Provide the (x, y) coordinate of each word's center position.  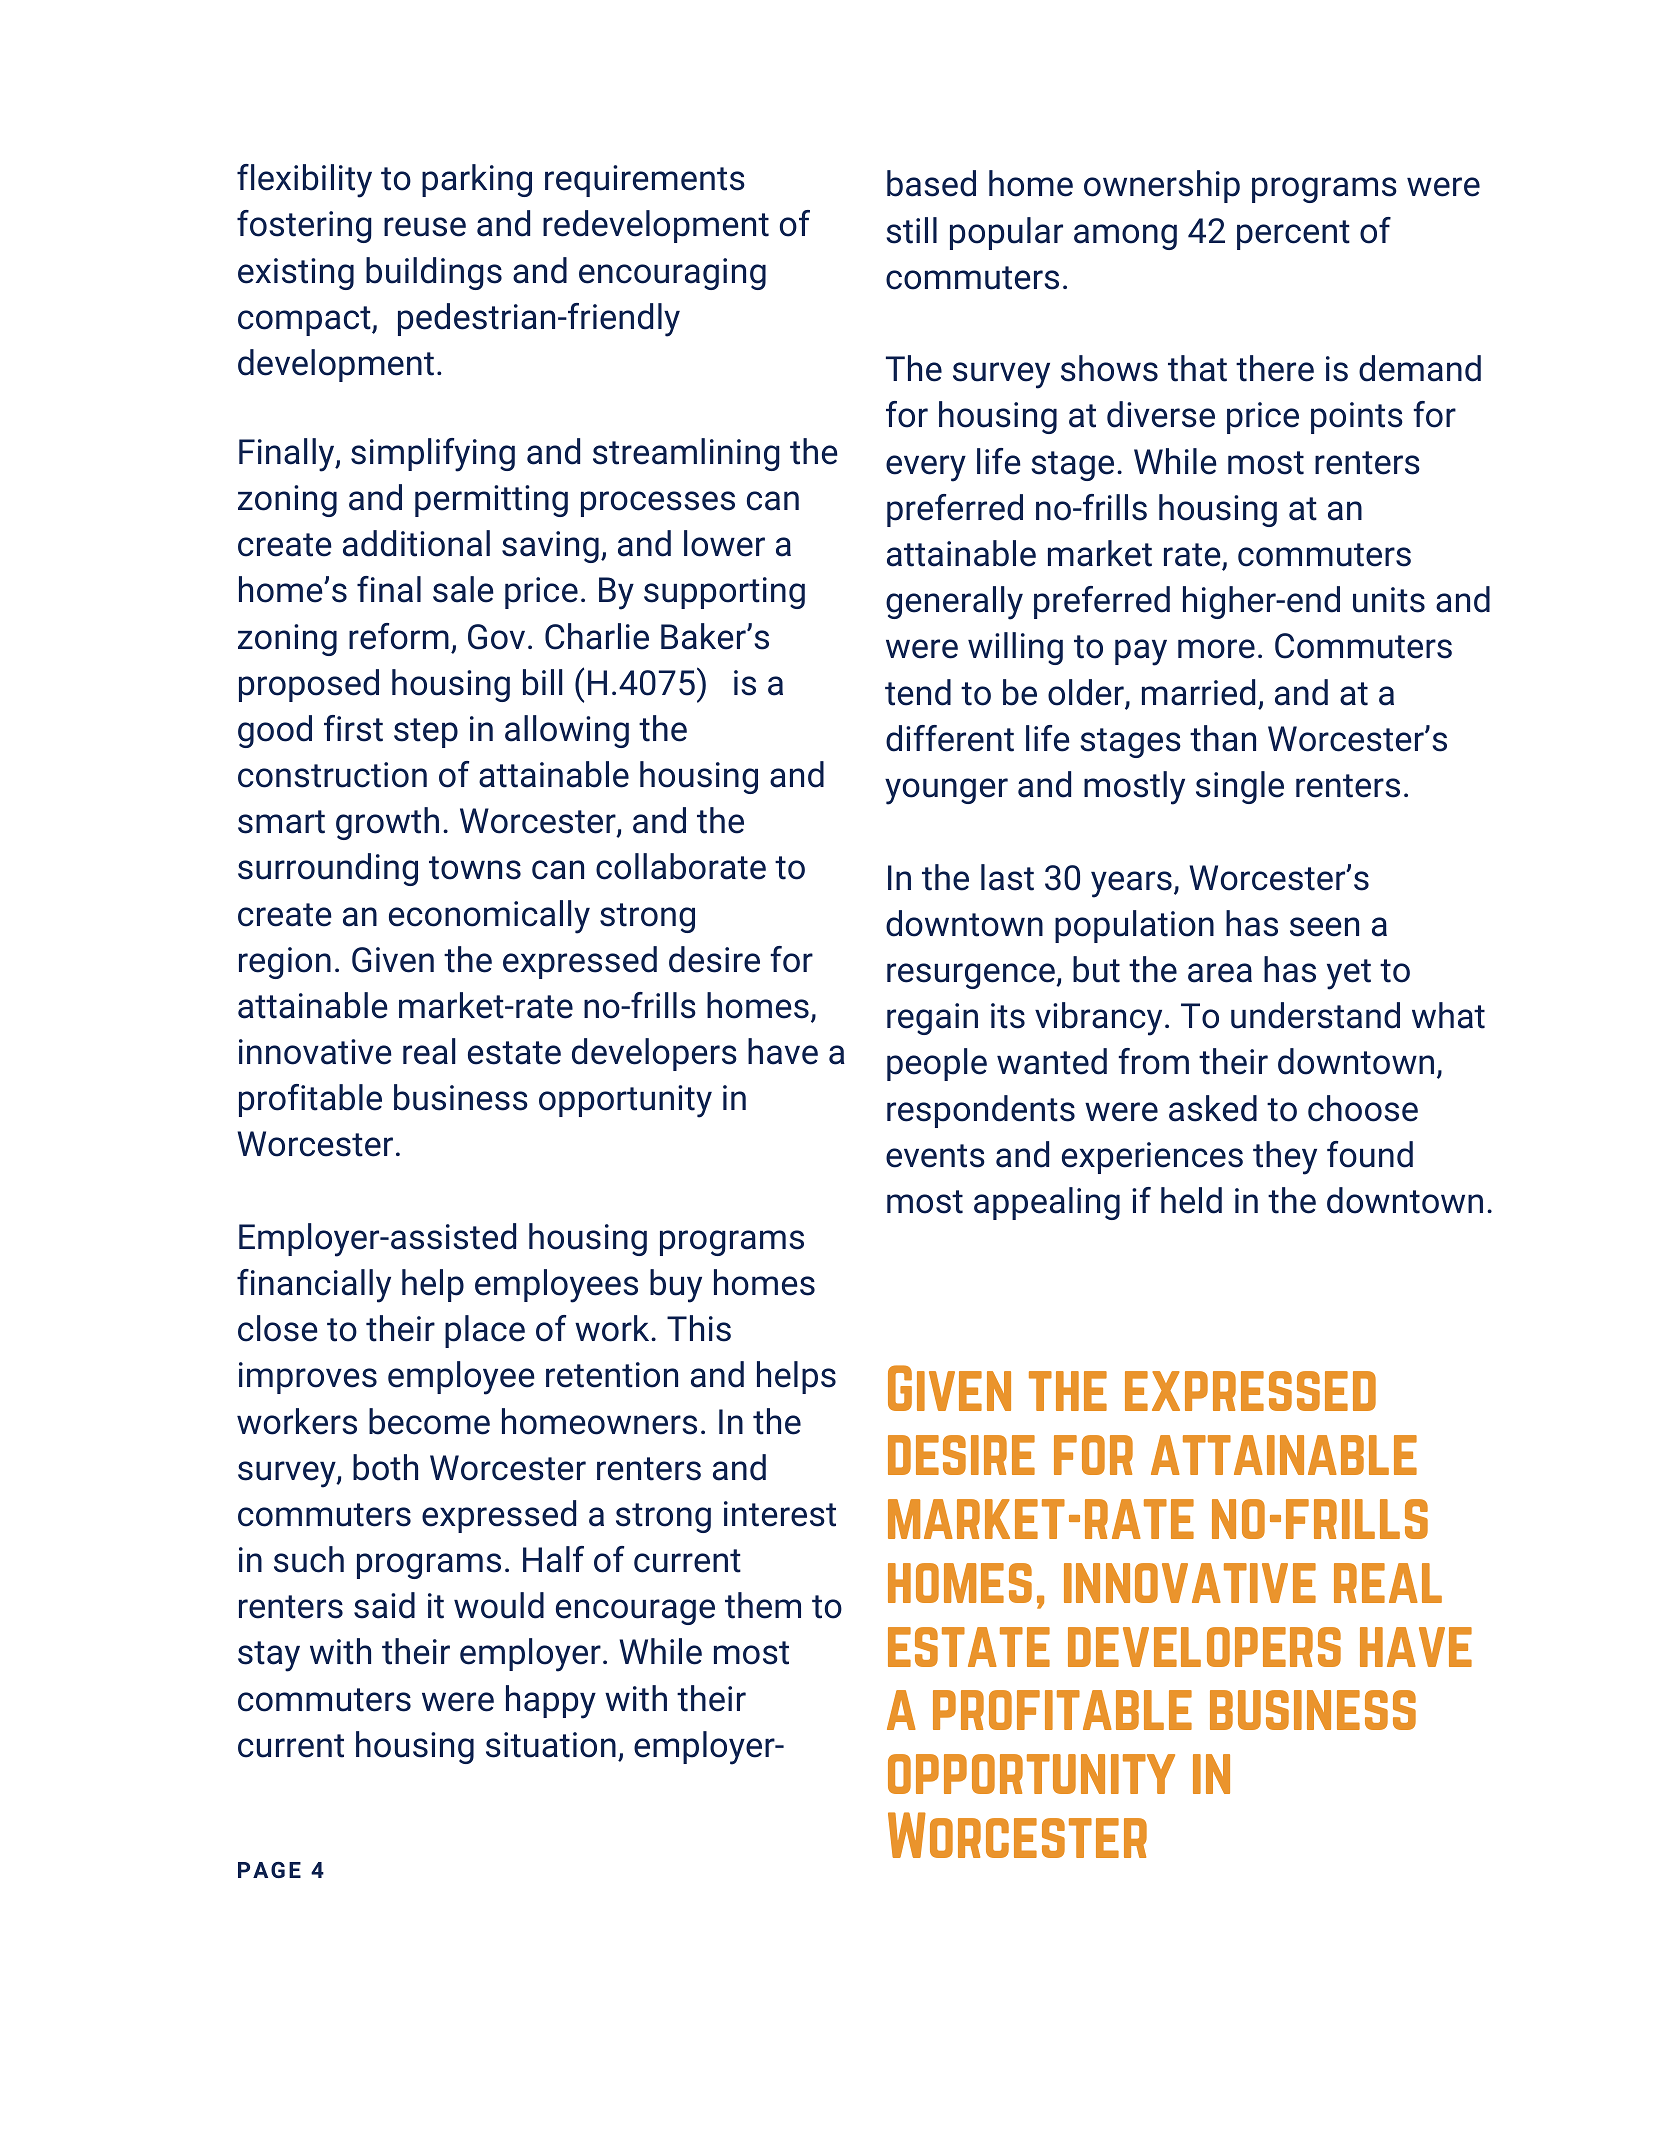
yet (1349, 974)
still (911, 230)
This (699, 1328)
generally (954, 603)
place (485, 1331)
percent (1293, 235)
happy (551, 1702)
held (1191, 1200)
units (1389, 600)
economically (489, 917)
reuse (425, 227)
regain (932, 1019)
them (763, 1605)
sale (463, 589)
